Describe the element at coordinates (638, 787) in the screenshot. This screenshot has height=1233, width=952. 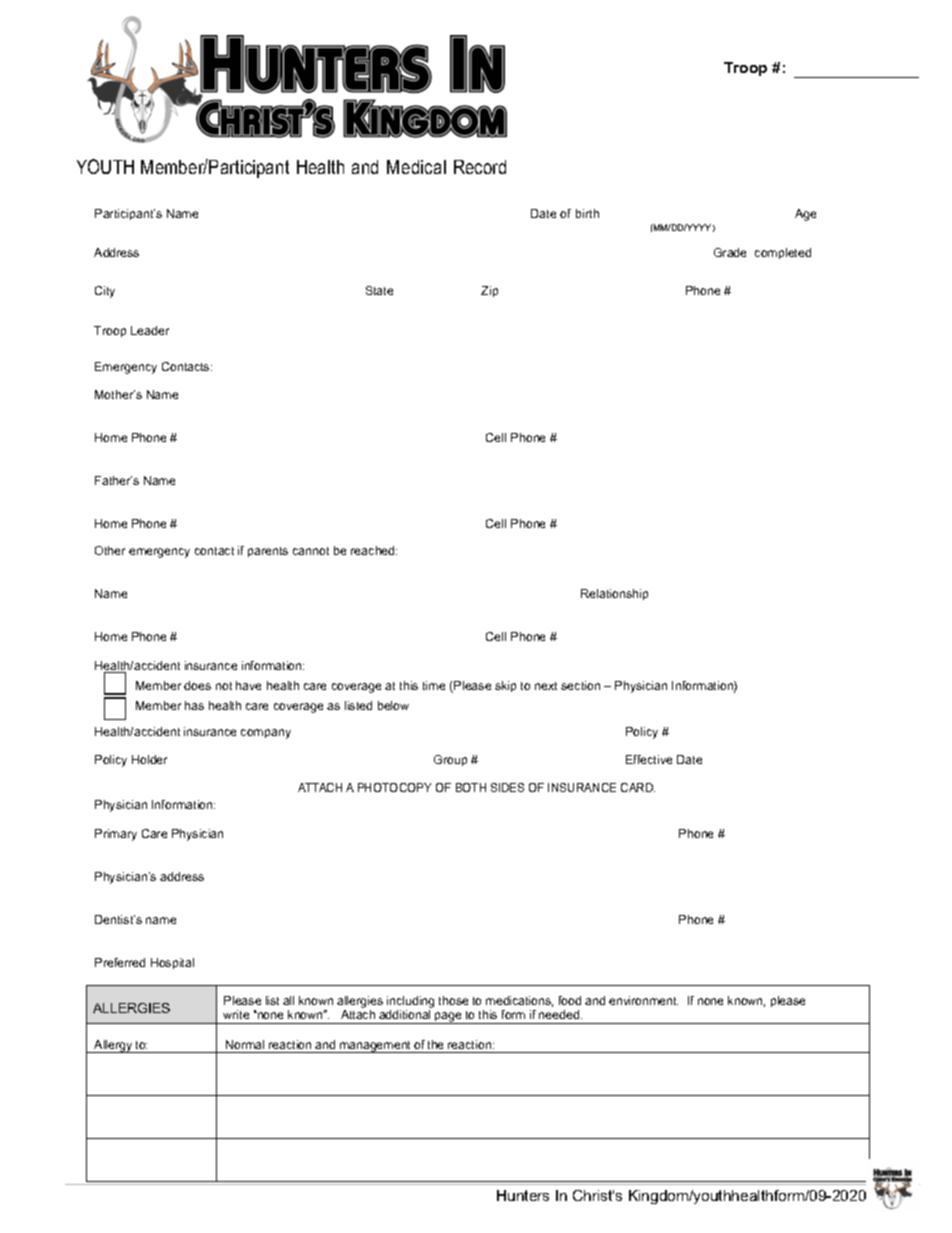
I see `CARD` at that location.
